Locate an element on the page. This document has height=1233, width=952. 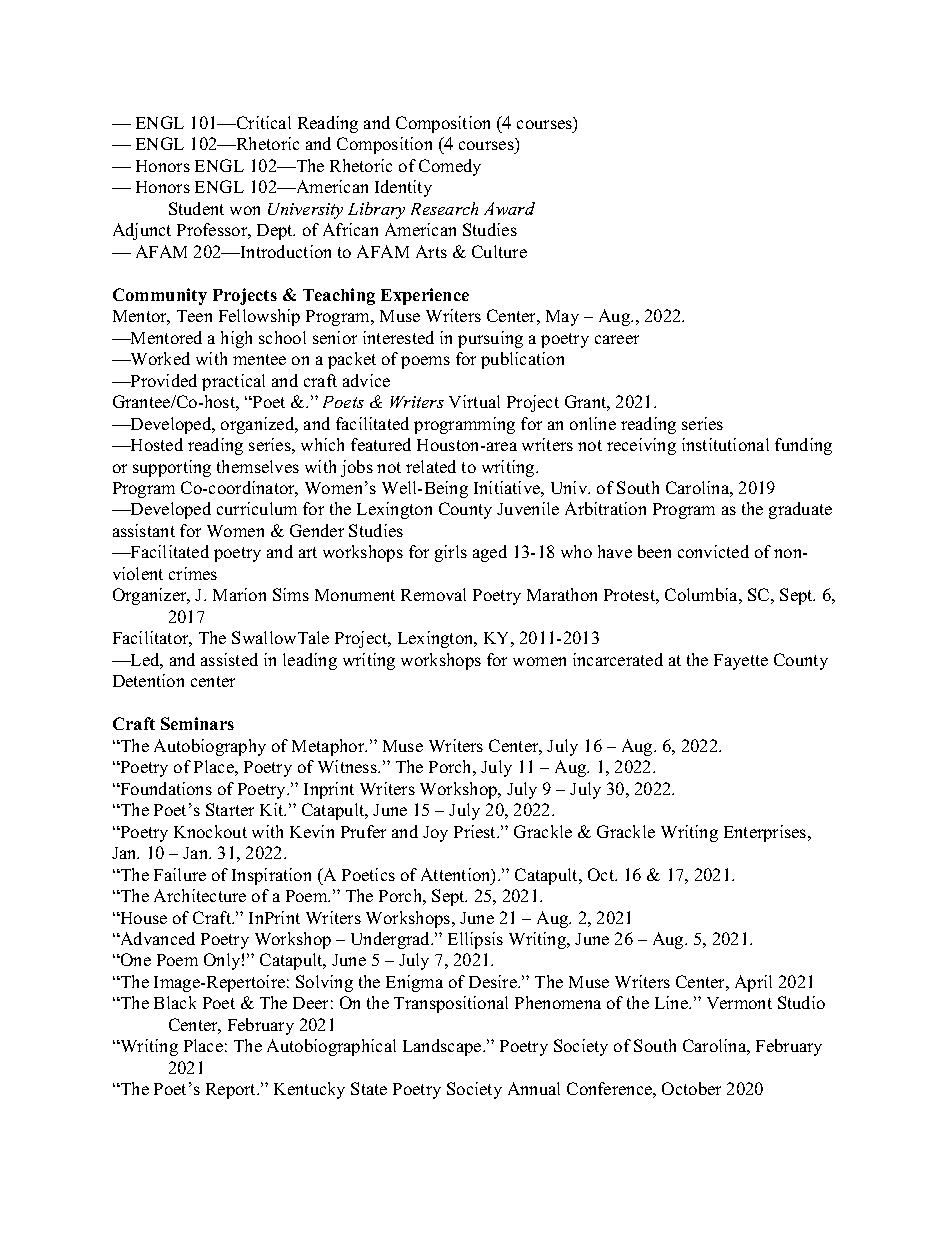
institutional is located at coordinates (725, 444).
